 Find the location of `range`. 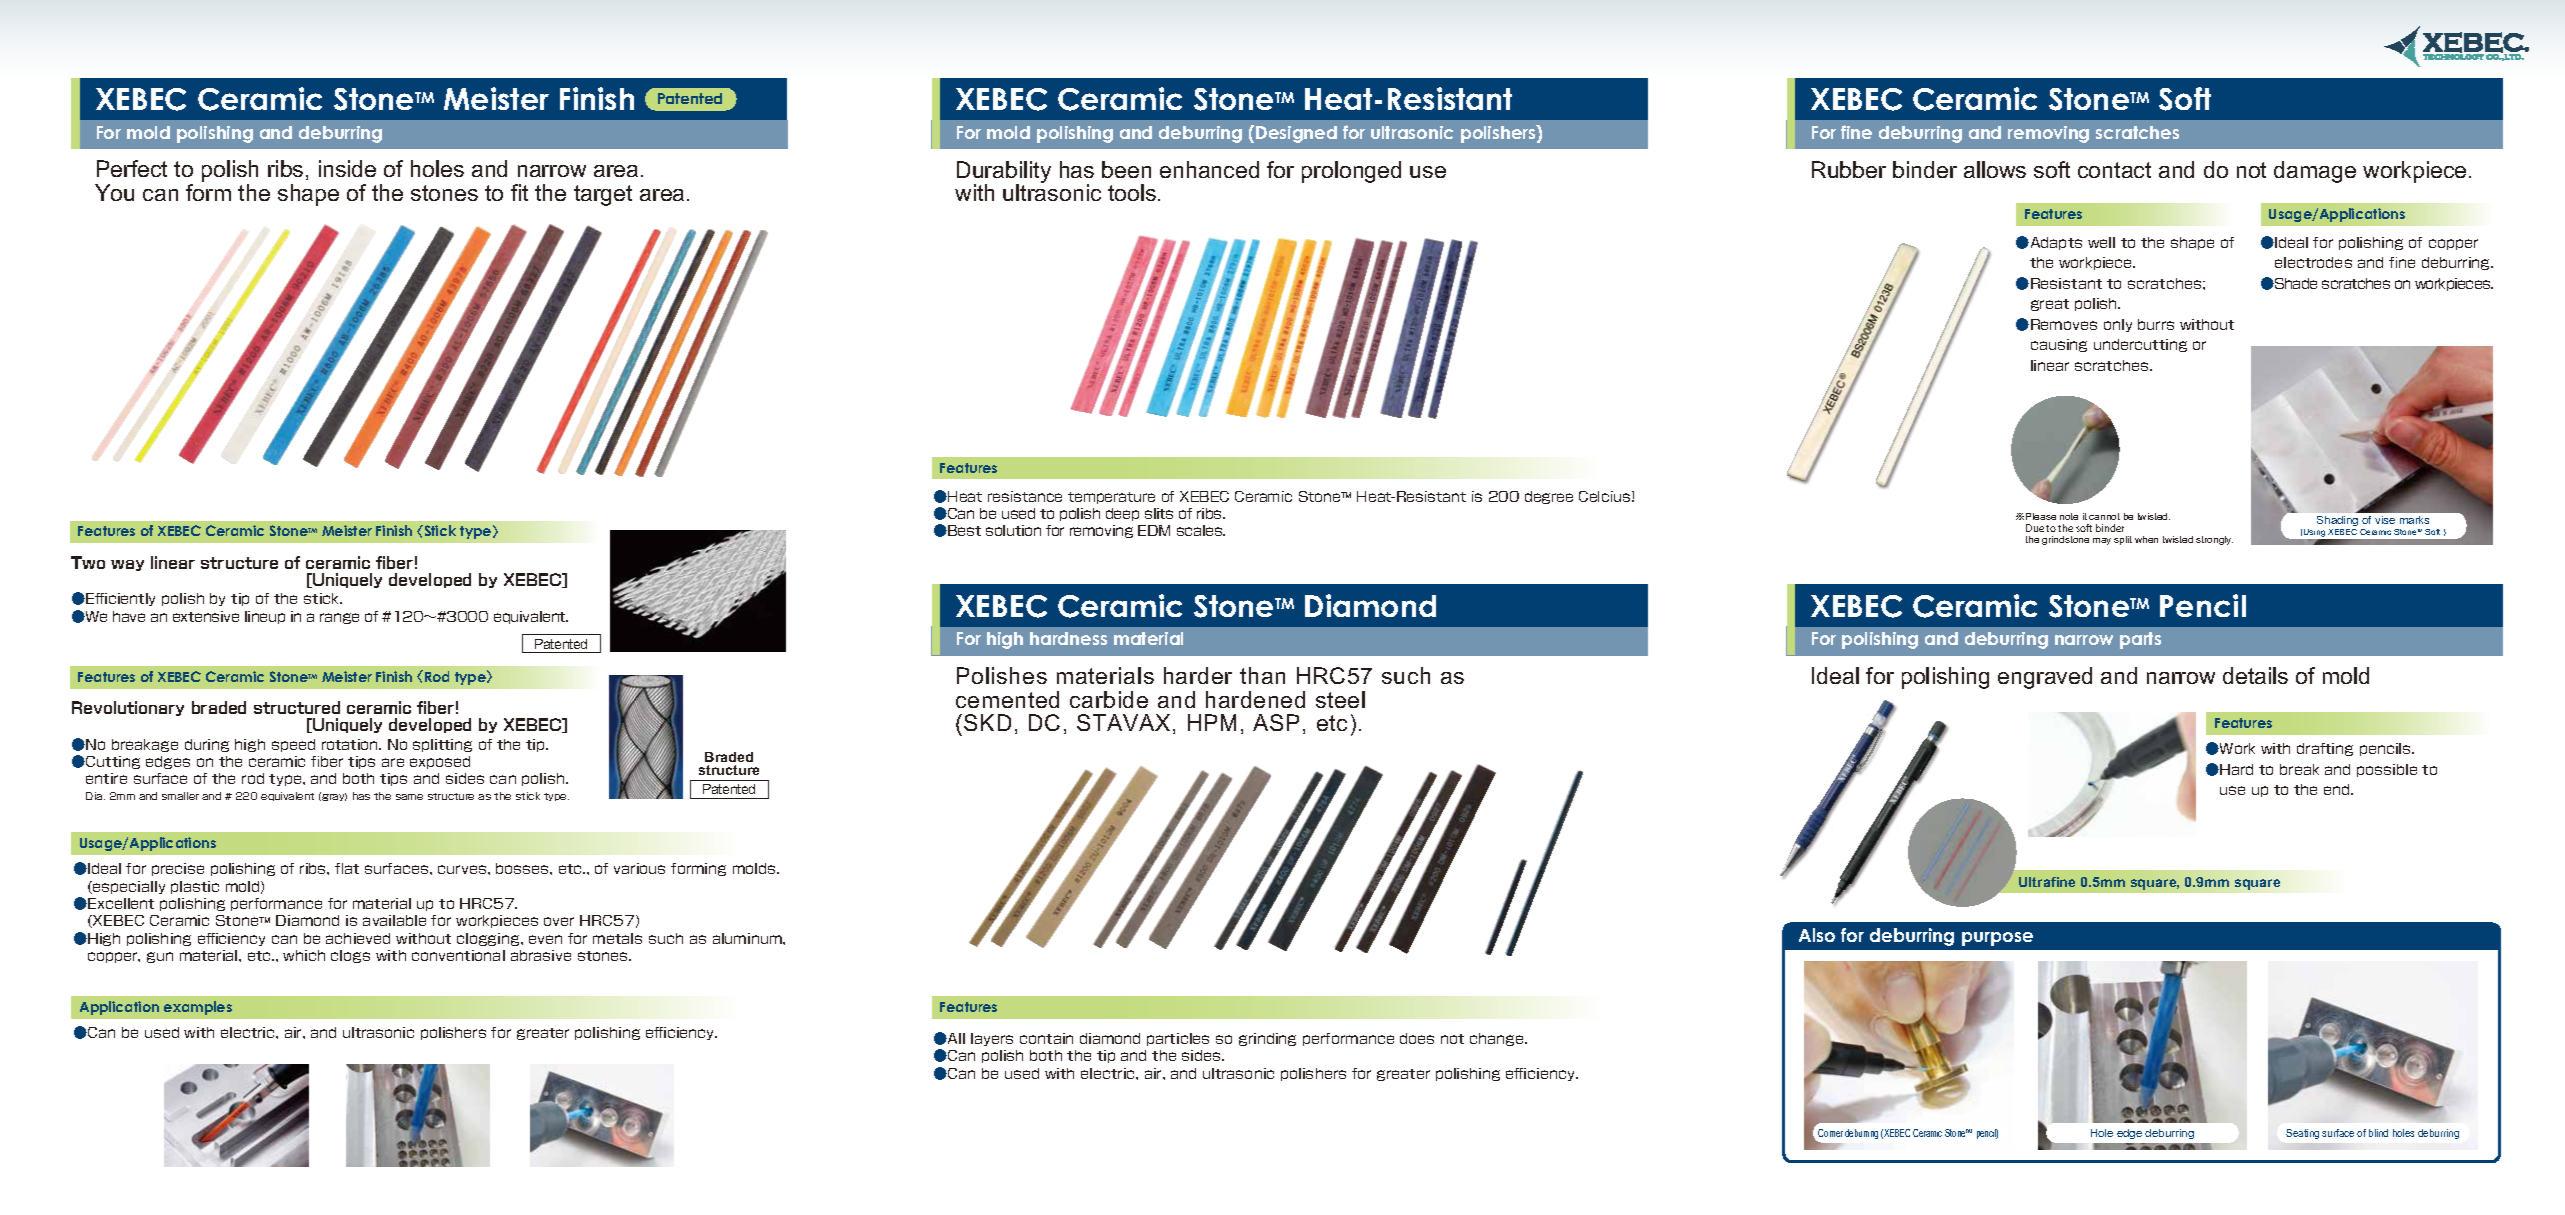

range is located at coordinates (339, 618).
